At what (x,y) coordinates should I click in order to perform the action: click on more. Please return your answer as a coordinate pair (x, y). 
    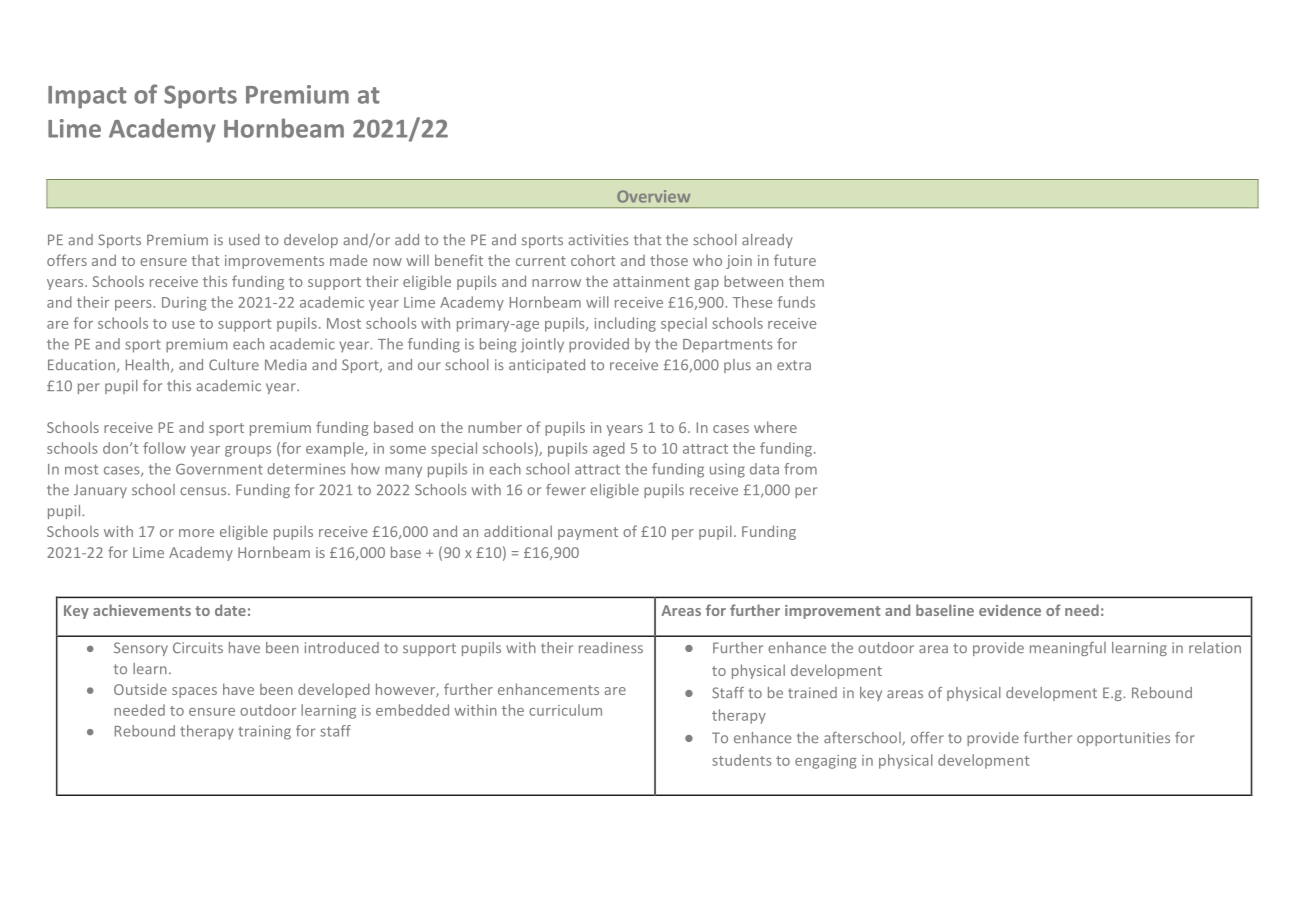
    Looking at the image, I should click on (196, 533).
